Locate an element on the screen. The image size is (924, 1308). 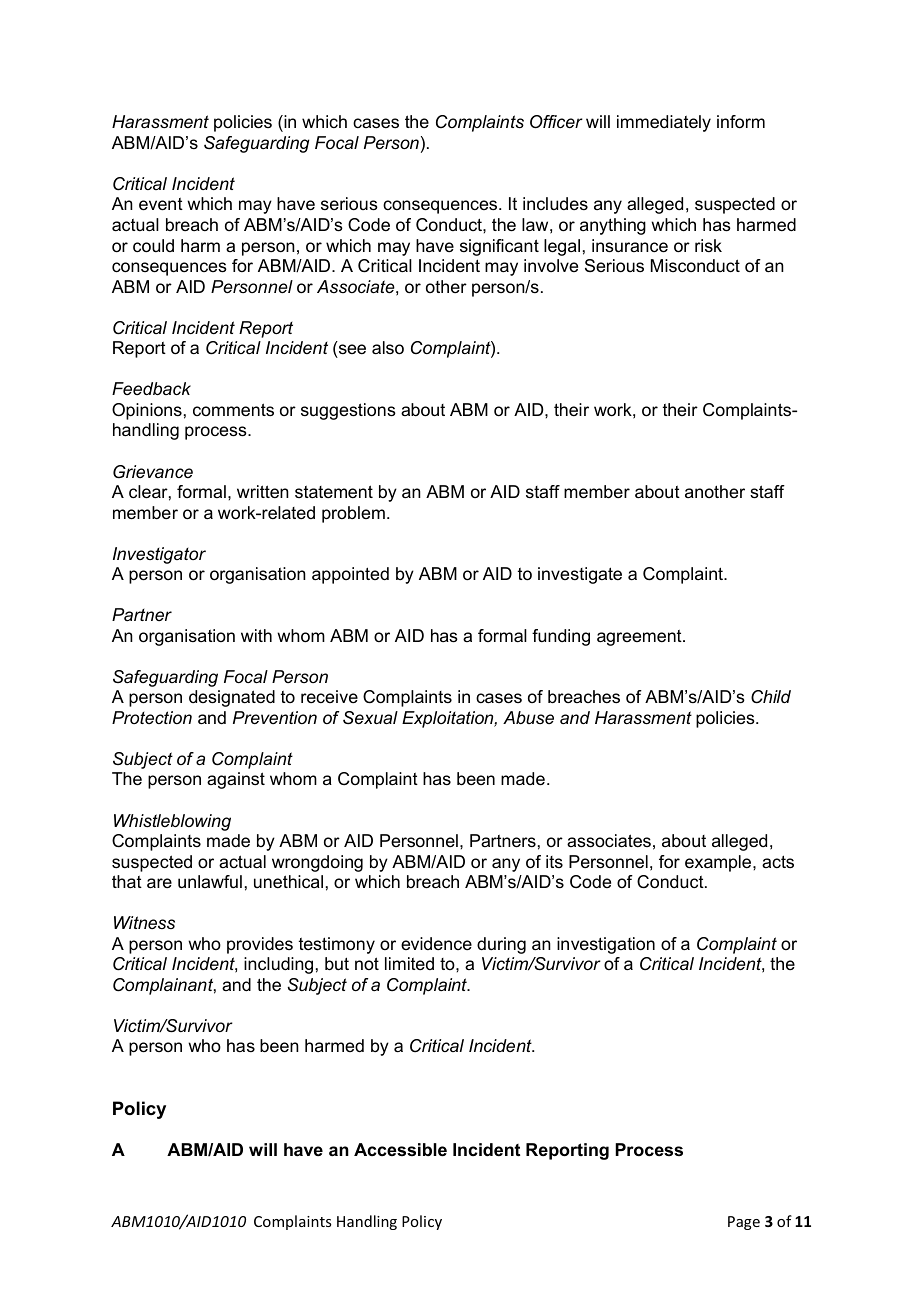
written is located at coordinates (263, 491).
